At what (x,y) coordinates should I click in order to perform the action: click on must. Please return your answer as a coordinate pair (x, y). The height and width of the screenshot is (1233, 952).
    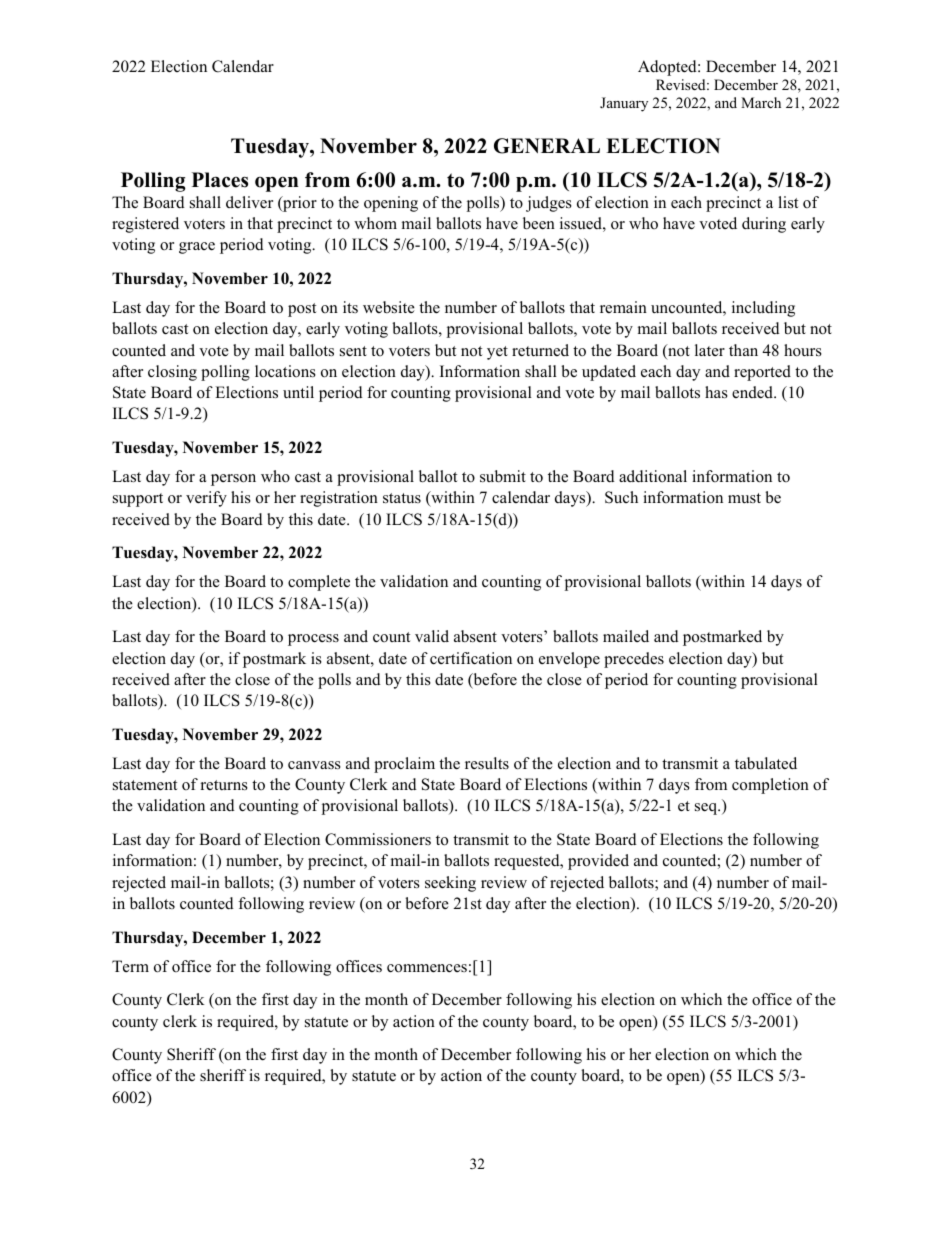
    Looking at the image, I should click on (744, 498).
